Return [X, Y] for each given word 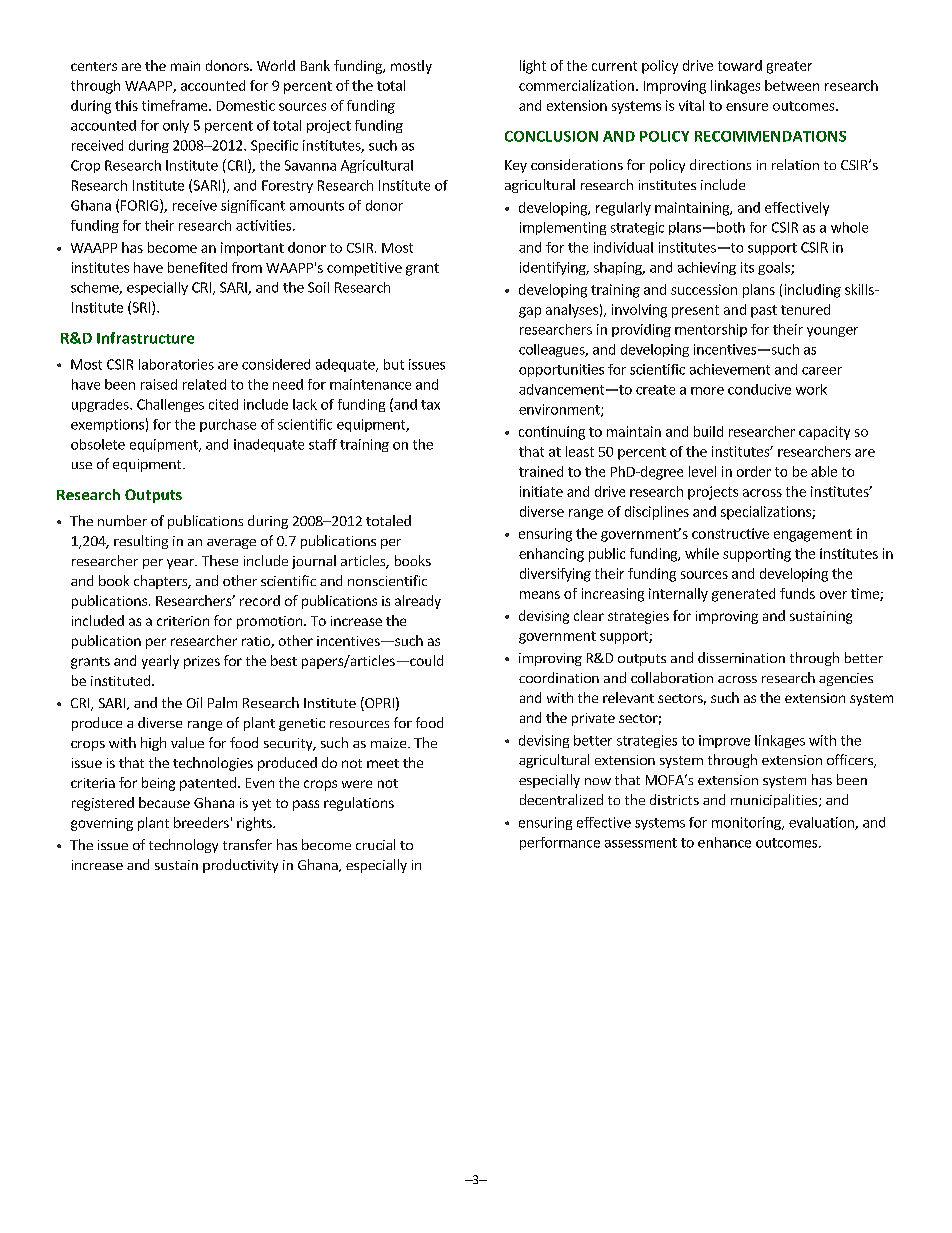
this [126, 105]
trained [541, 471]
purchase [228, 425]
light [533, 67]
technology [183, 846]
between [792, 85]
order [754, 471]
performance [560, 843]
